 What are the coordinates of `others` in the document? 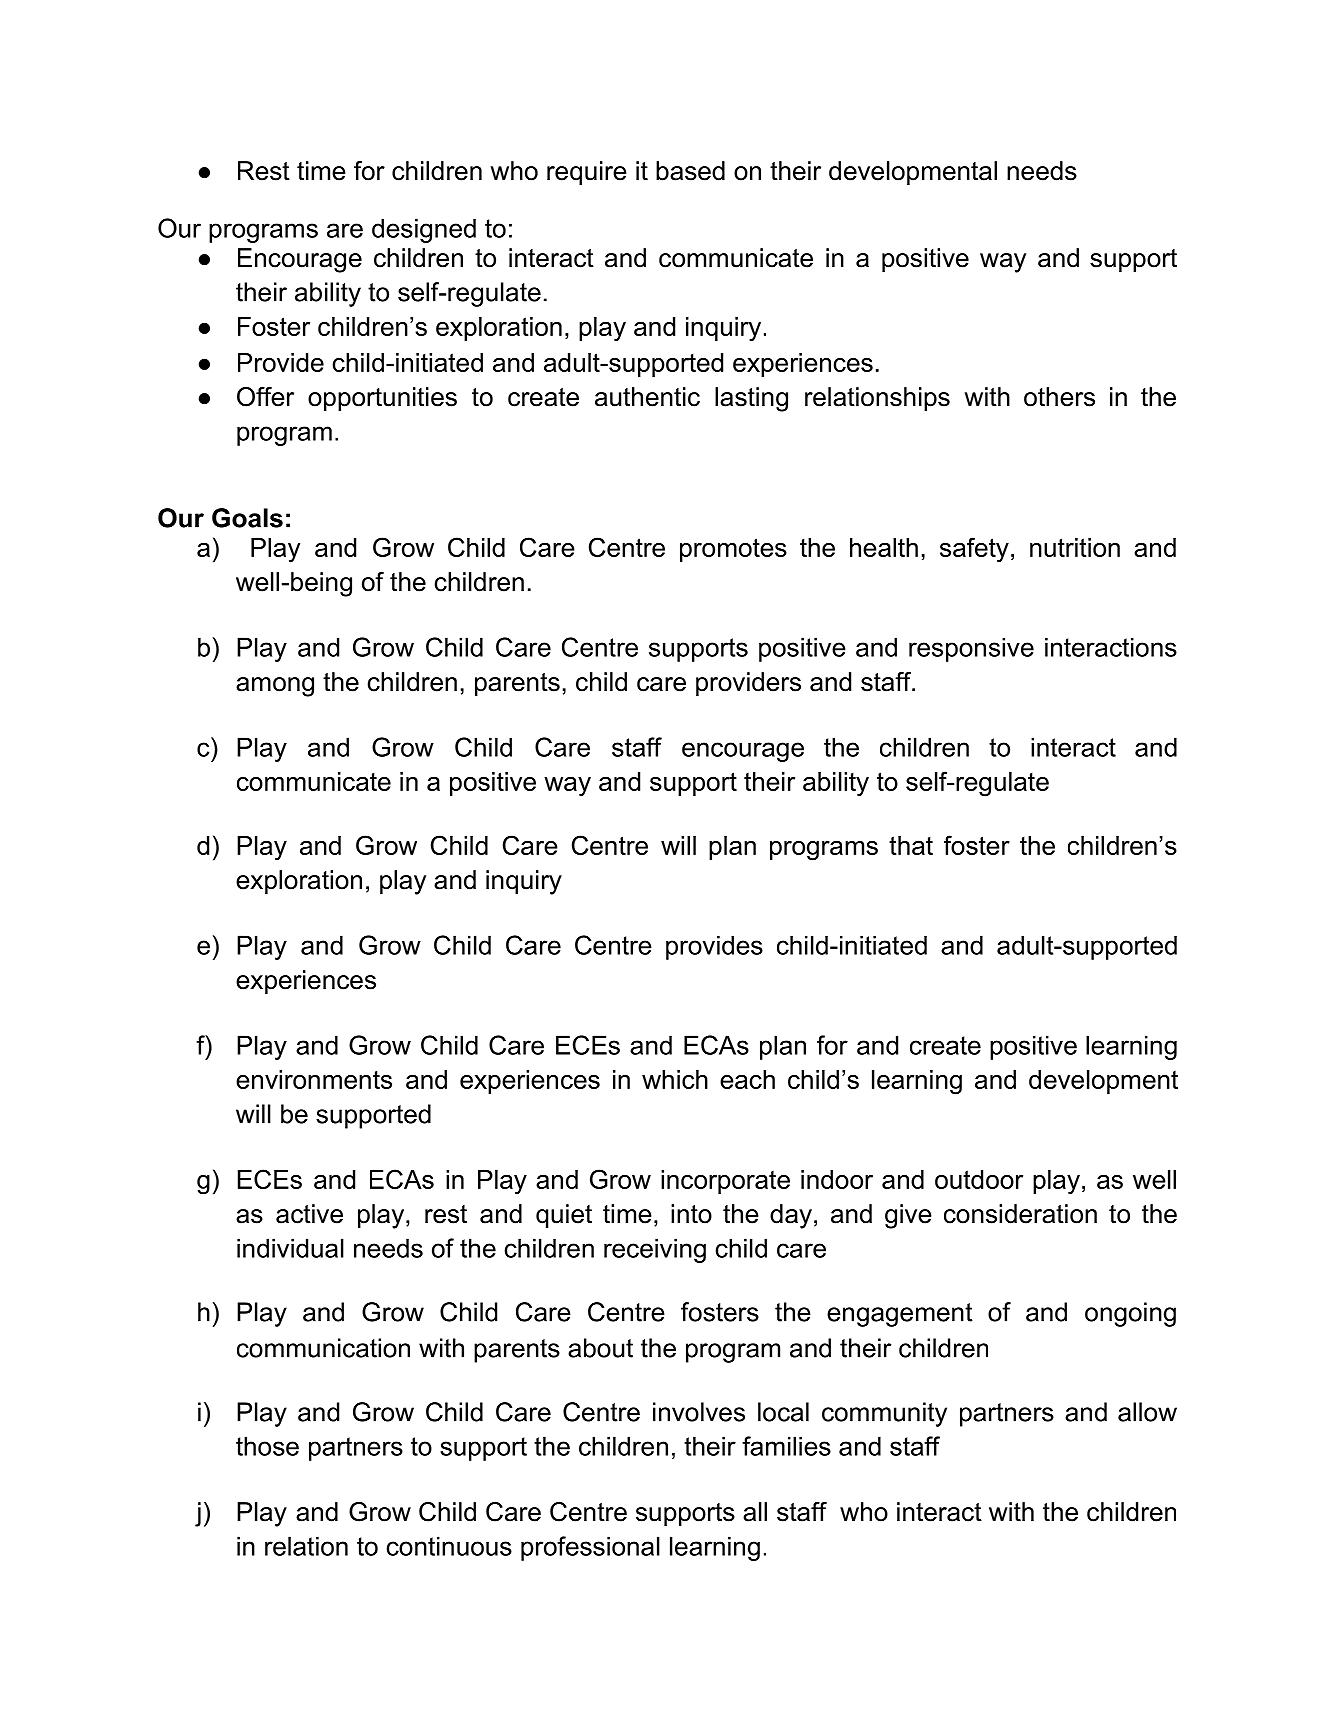 It's located at (1059, 397).
